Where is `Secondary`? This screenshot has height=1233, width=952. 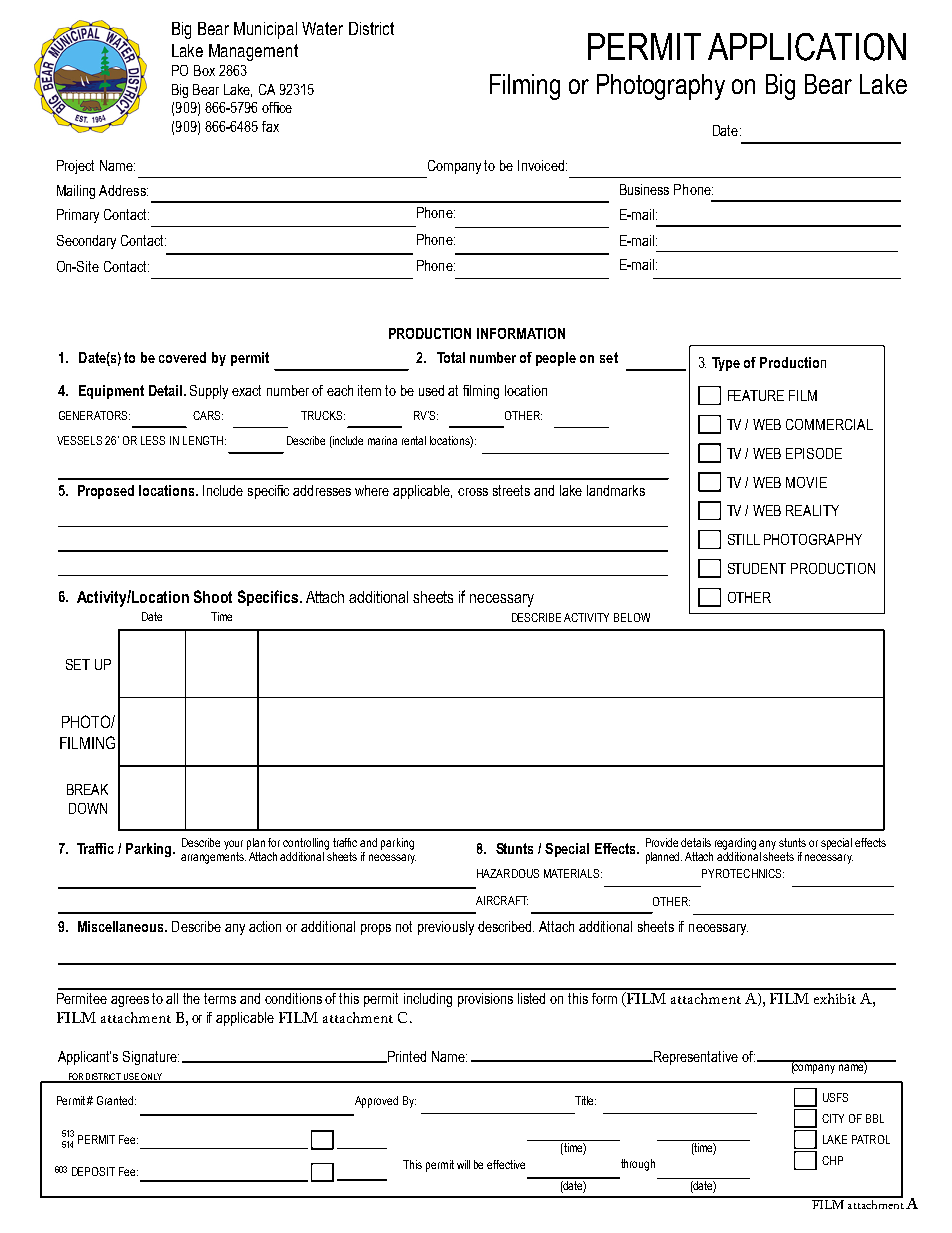
Secondary is located at coordinates (86, 242).
